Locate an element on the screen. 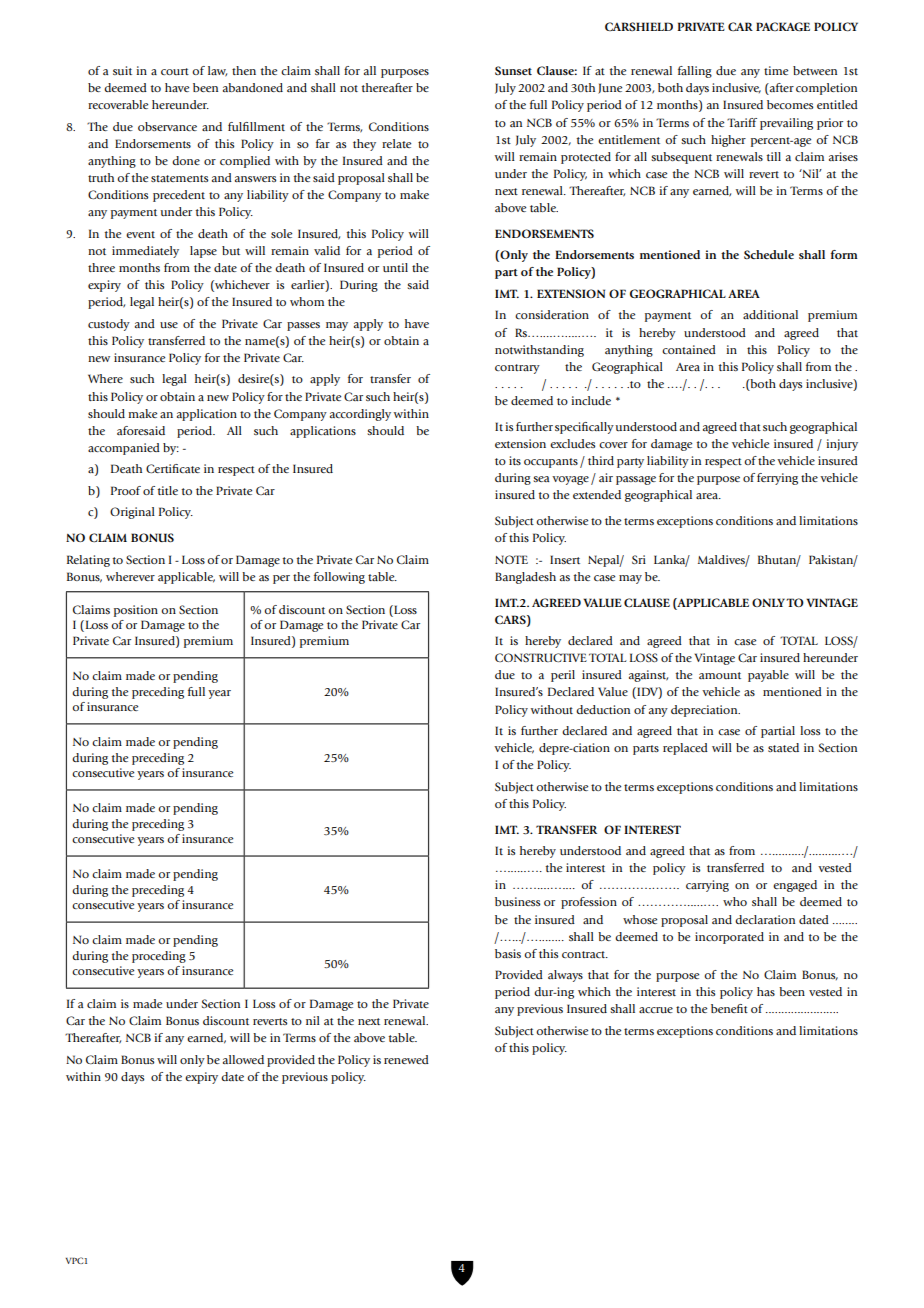  allowed is located at coordinates (243, 1059).
